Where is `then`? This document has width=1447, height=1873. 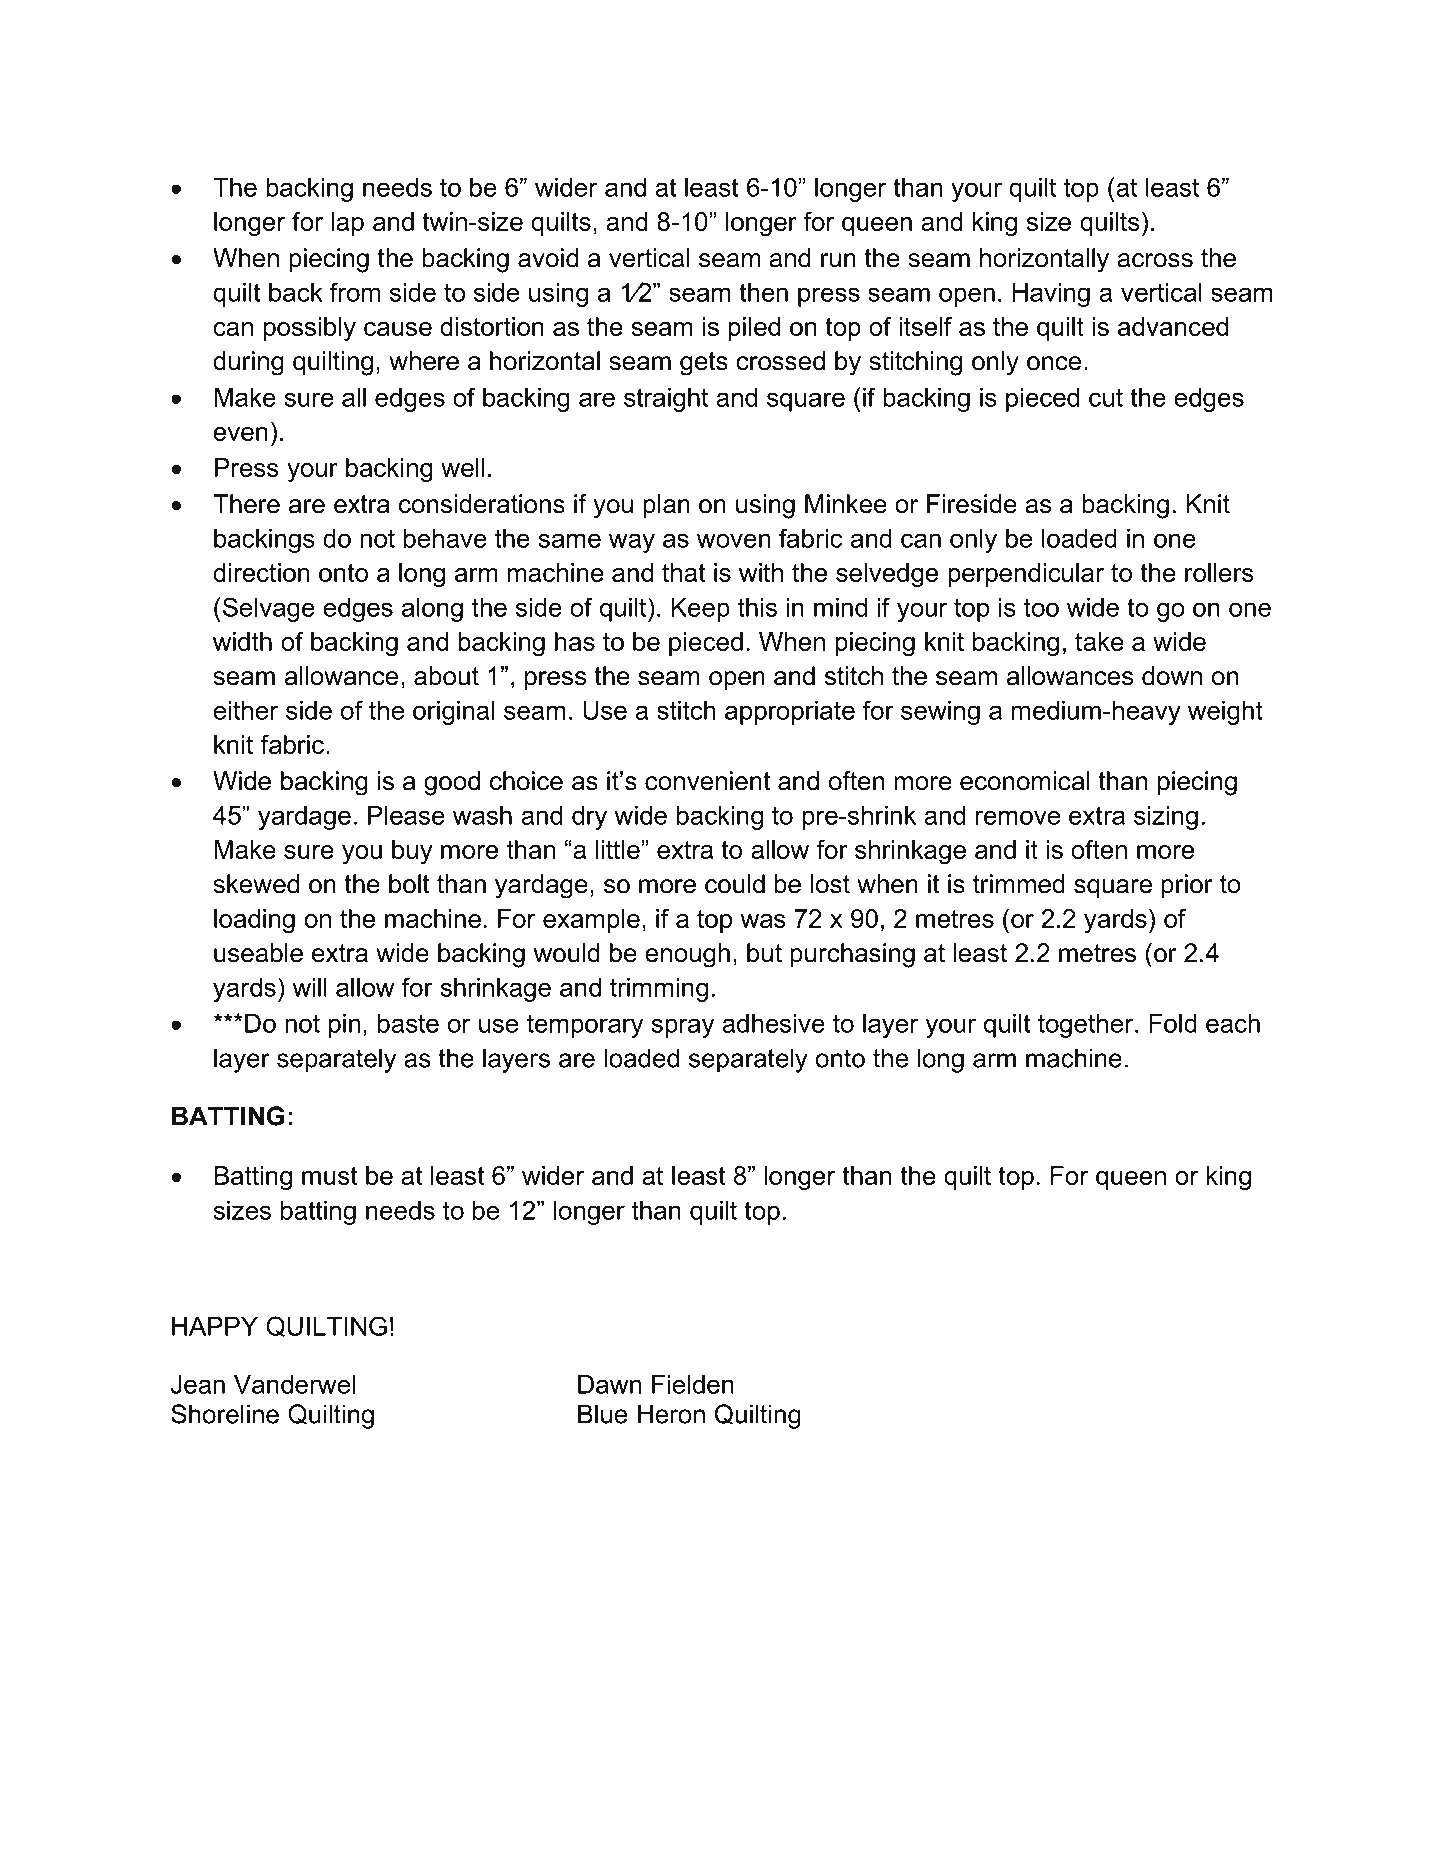
then is located at coordinates (763, 292).
